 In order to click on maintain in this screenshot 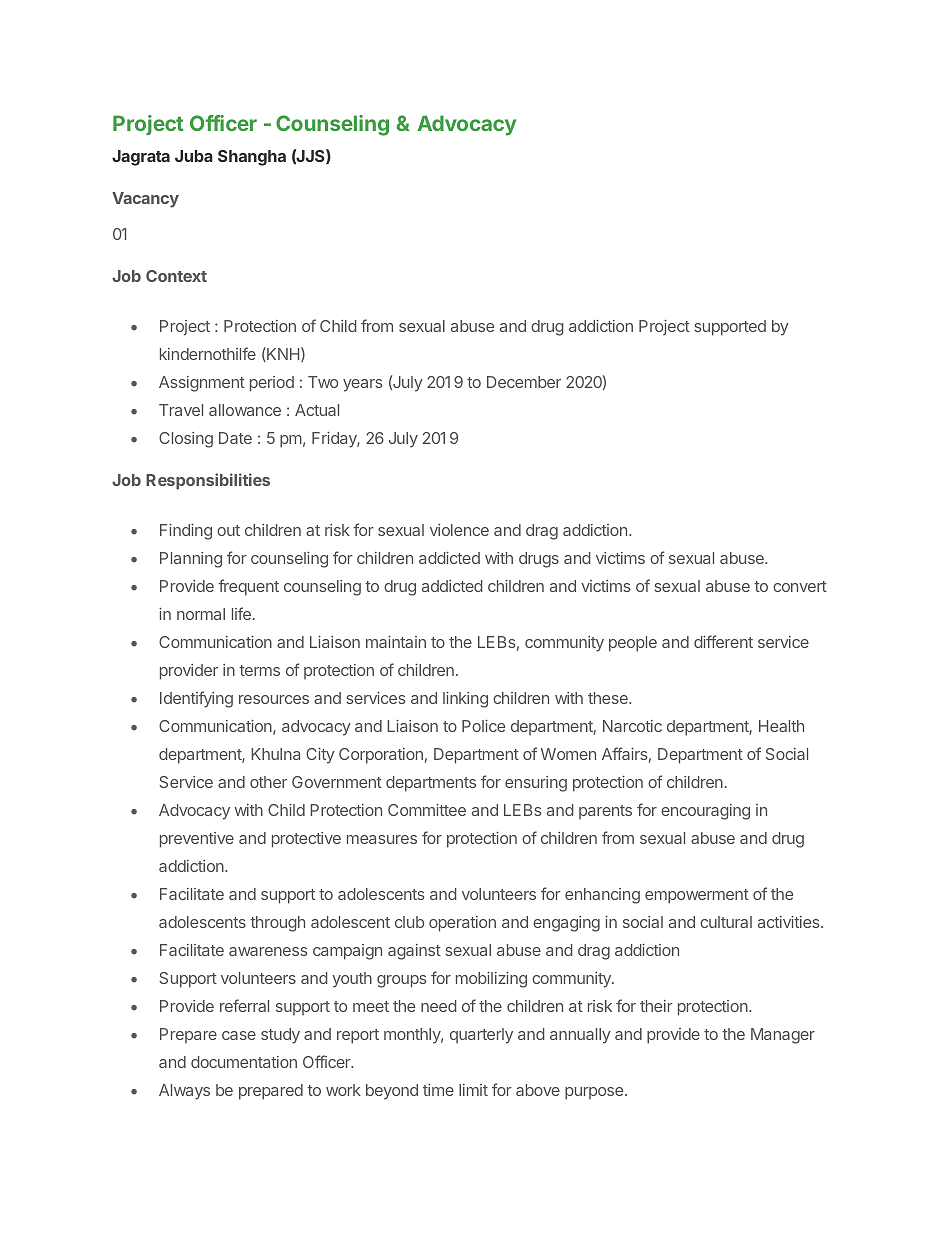, I will do `click(396, 642)`.
